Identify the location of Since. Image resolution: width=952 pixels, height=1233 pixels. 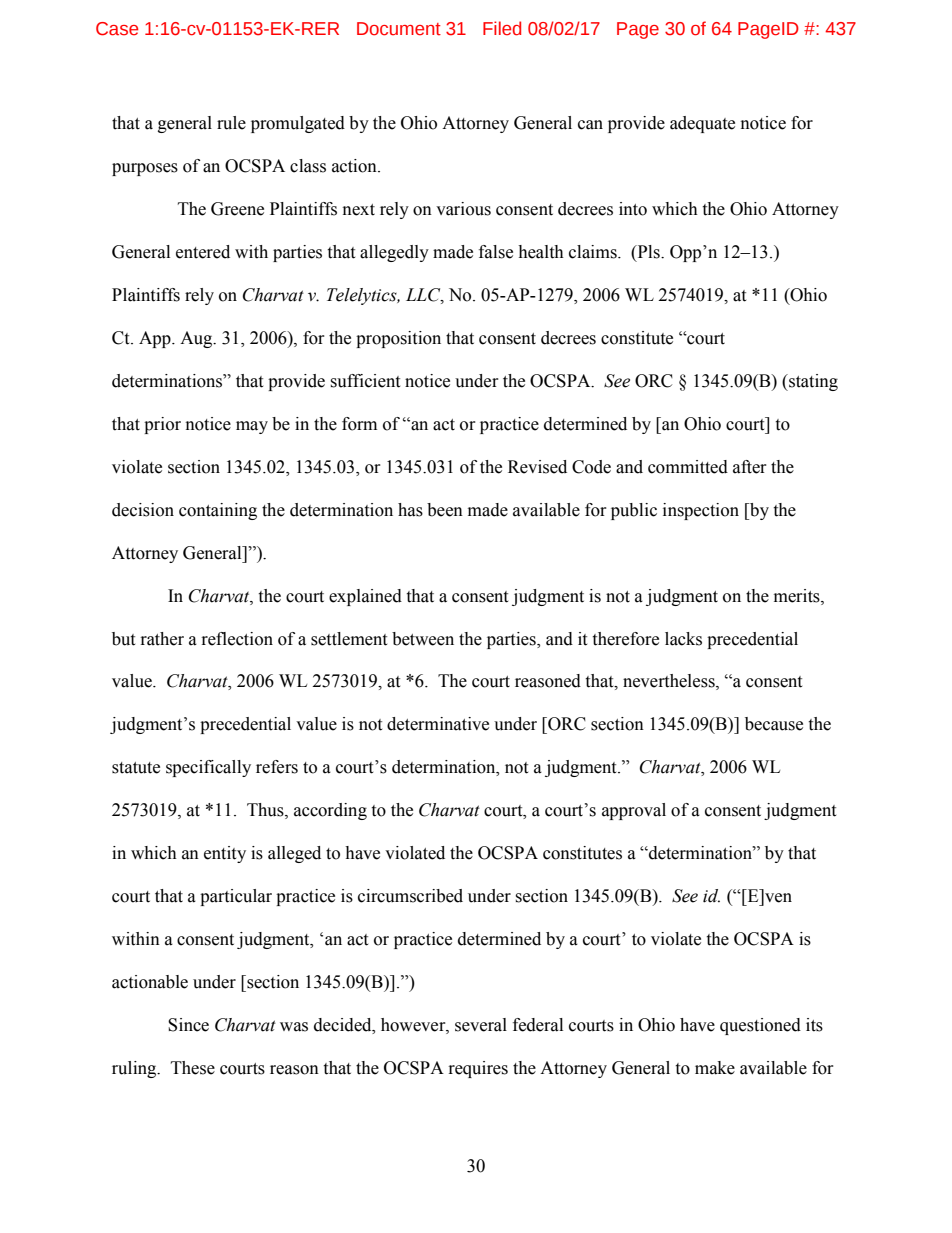
(188, 1025).
